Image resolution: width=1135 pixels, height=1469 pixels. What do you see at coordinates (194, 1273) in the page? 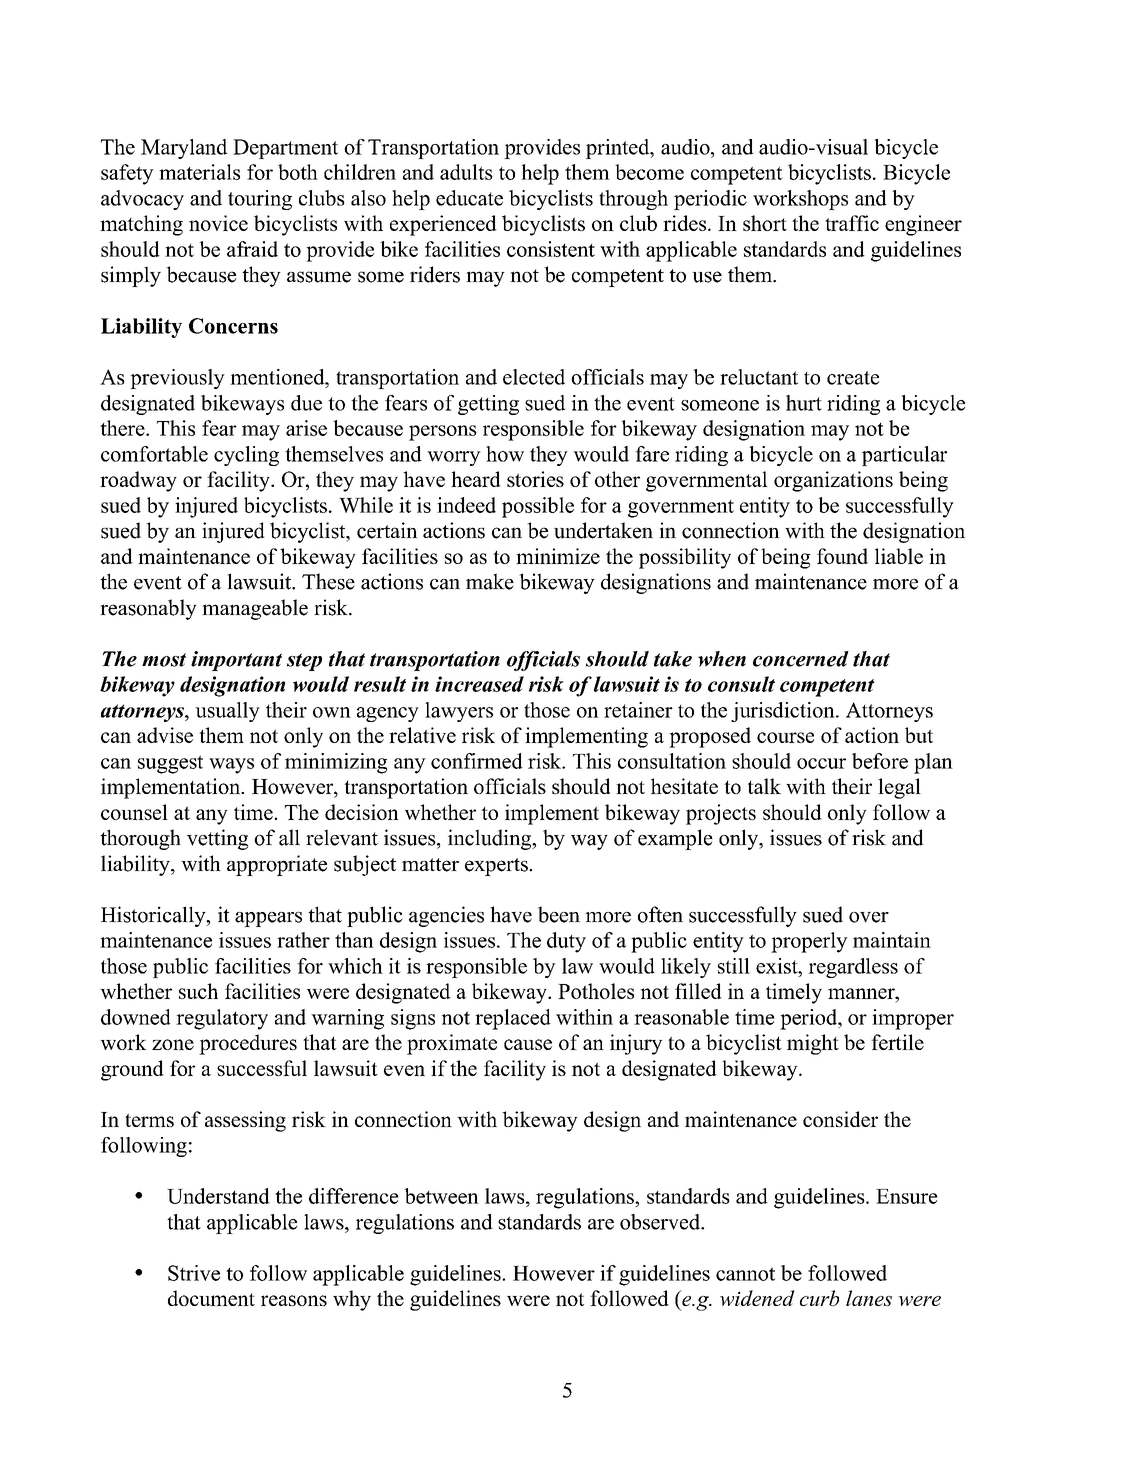
I see `Strive` at bounding box center [194, 1273].
